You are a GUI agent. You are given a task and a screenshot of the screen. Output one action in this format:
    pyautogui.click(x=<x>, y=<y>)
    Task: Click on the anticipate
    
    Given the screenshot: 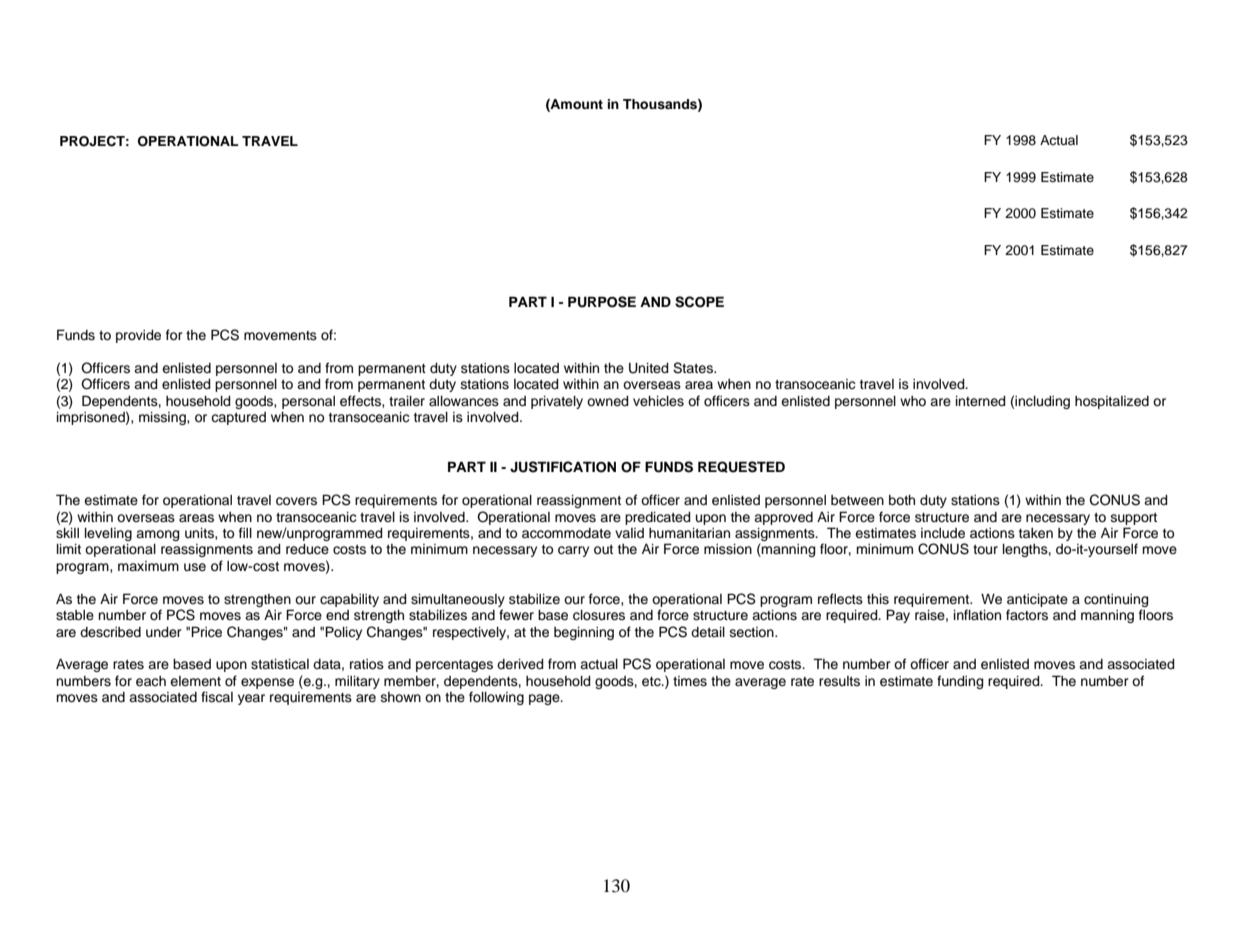 What is the action you would take?
    pyautogui.click(x=1037, y=600)
